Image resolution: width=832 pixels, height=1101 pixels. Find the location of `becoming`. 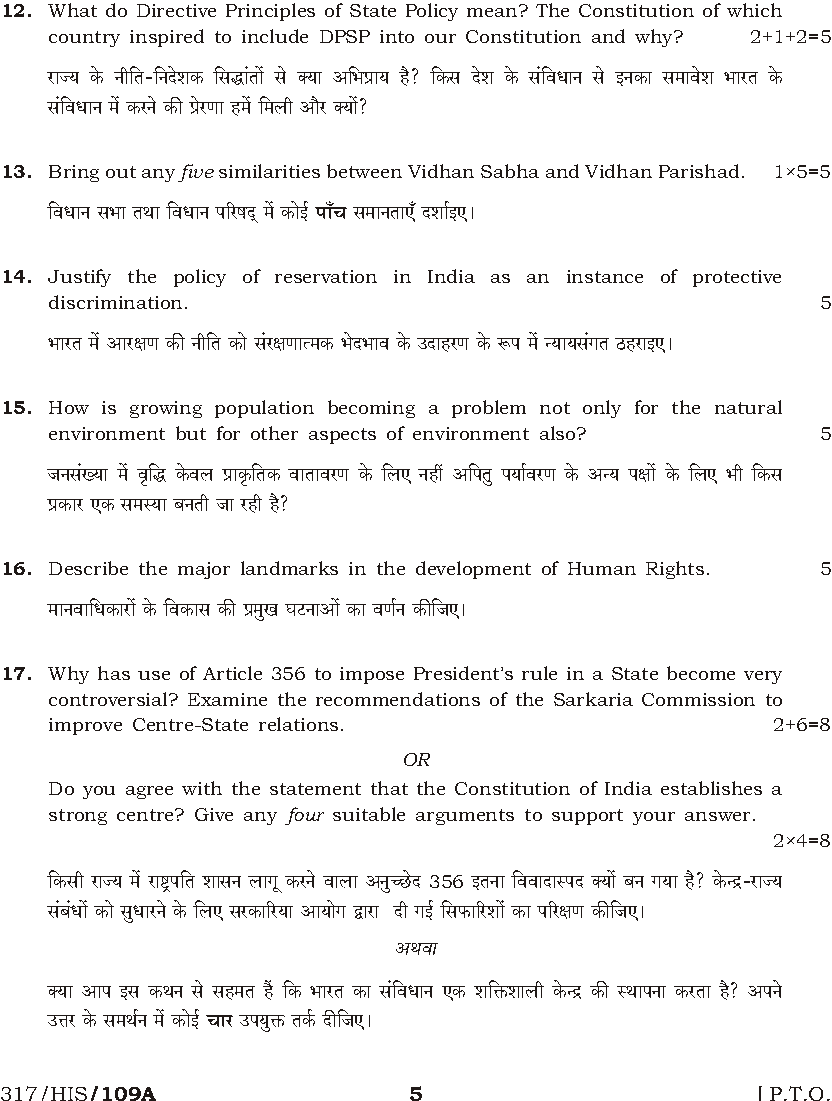

becoming is located at coordinates (371, 409).
